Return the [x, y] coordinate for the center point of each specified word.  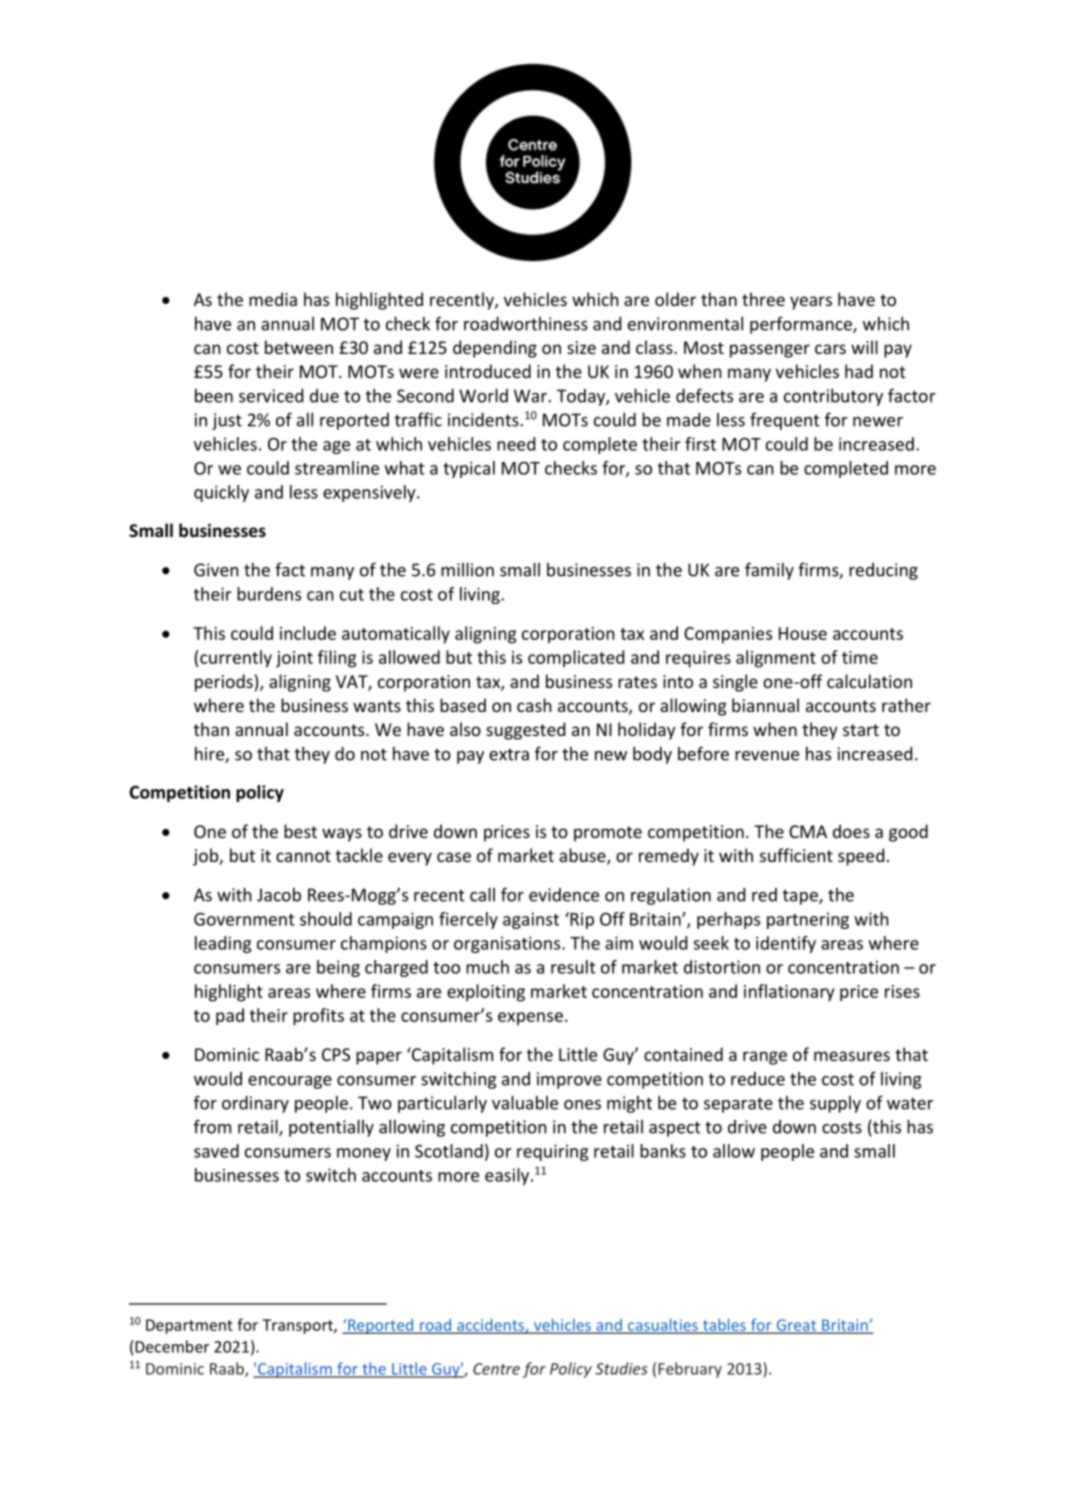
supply [835, 1104]
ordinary [255, 1104]
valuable [525, 1103]
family [769, 571]
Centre [496, 1369]
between [299, 347]
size [581, 347]
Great [796, 1326]
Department [189, 1326]
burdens [269, 594]
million [467, 570]
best [300, 831]
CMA [808, 831]
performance [802, 325]
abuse [583, 856]
